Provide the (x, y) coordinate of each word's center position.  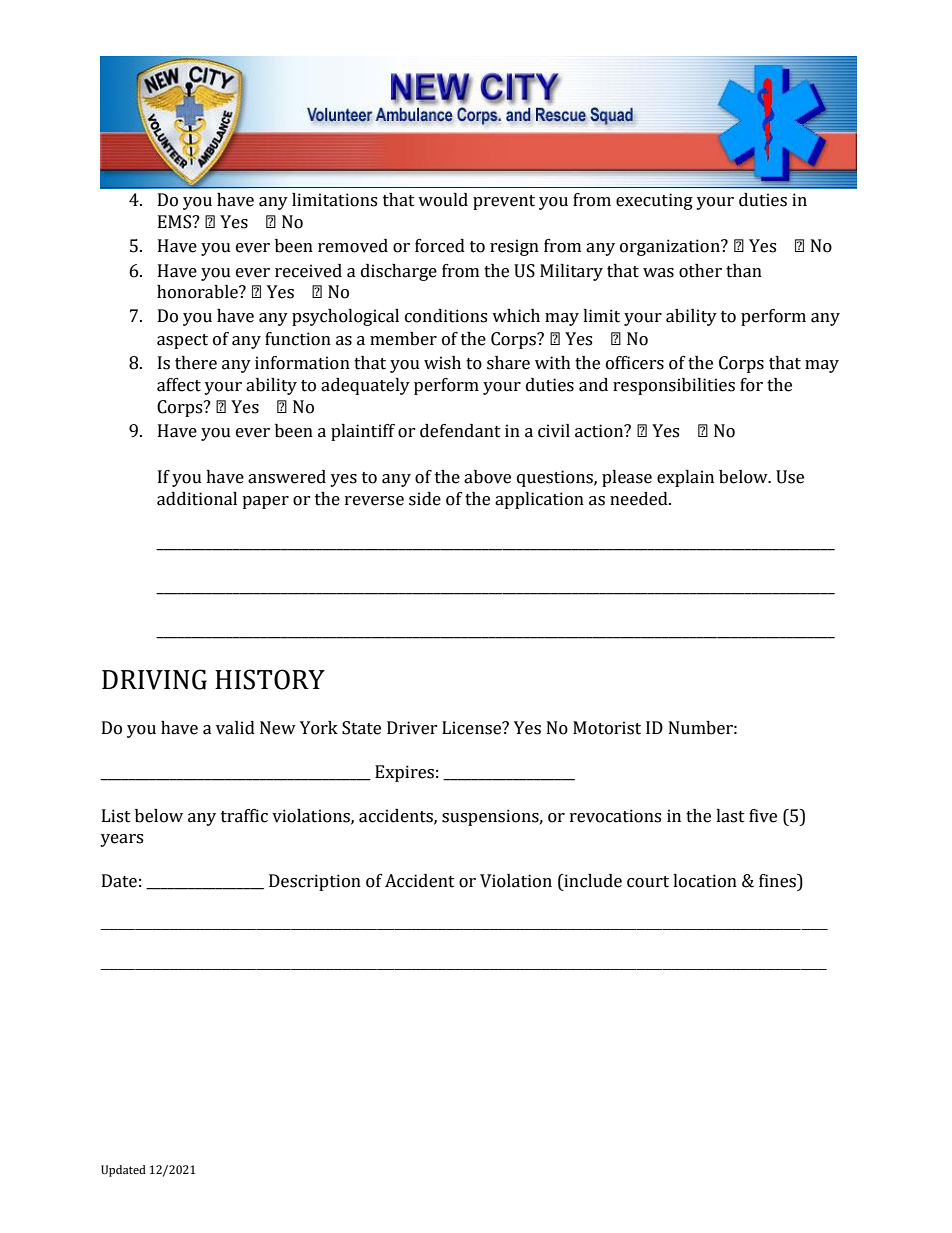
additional (197, 499)
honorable (198, 292)
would (443, 200)
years (121, 840)
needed (640, 499)
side (425, 499)
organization (671, 247)
